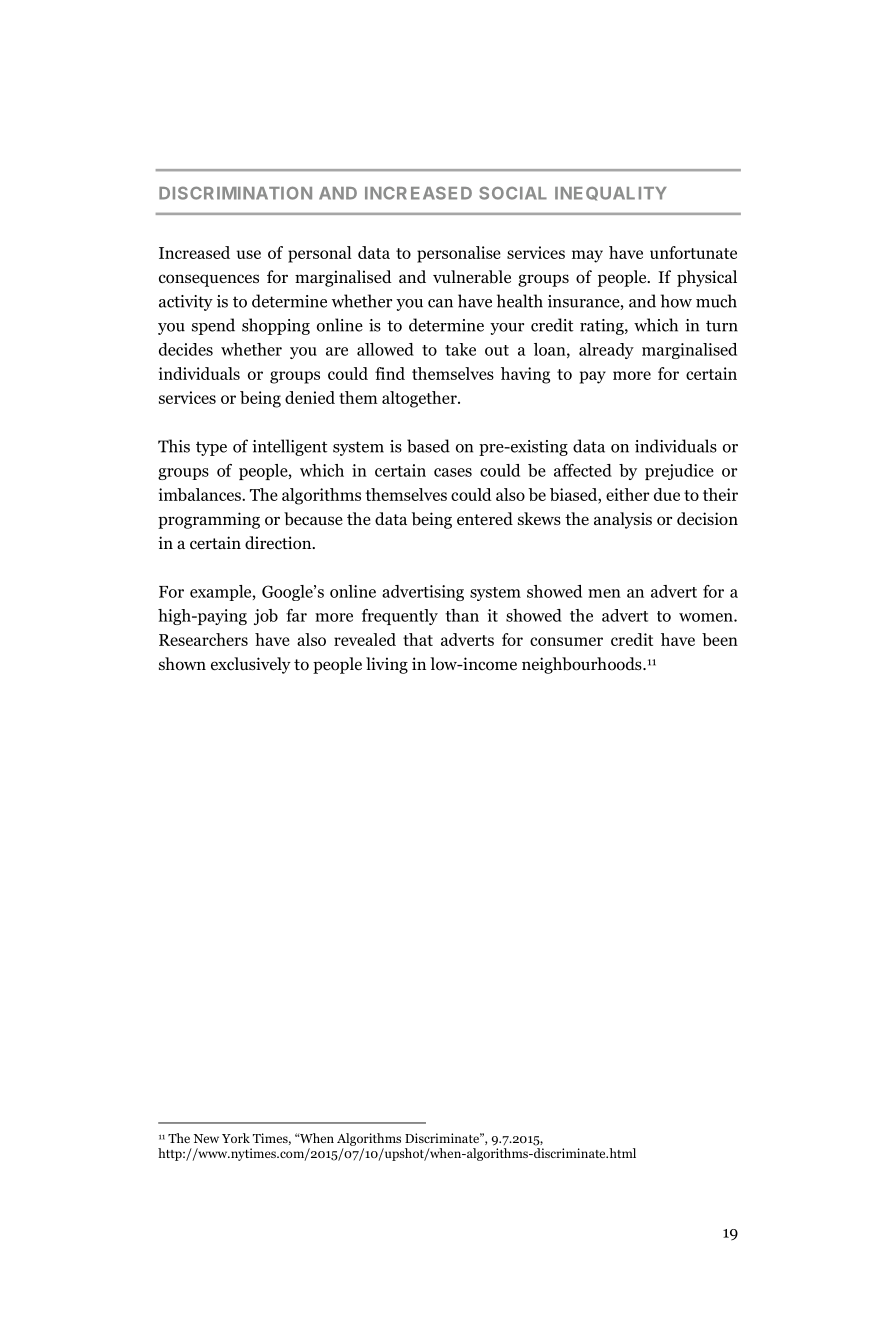  Describe the element at coordinates (720, 639) in the image. I see `been` at that location.
